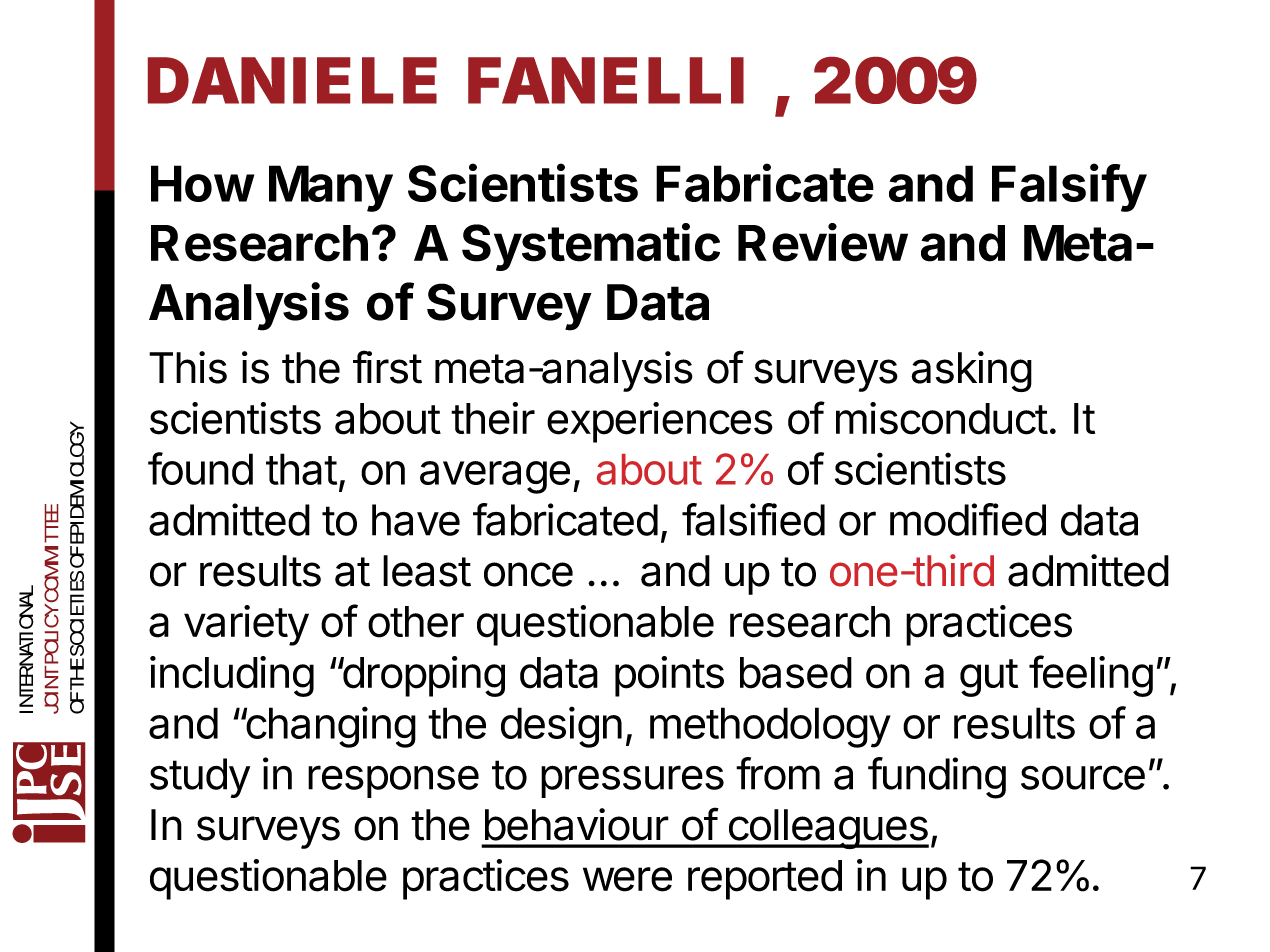 The height and width of the image is (952, 1270). I want to click on falsified, so click(753, 519).
